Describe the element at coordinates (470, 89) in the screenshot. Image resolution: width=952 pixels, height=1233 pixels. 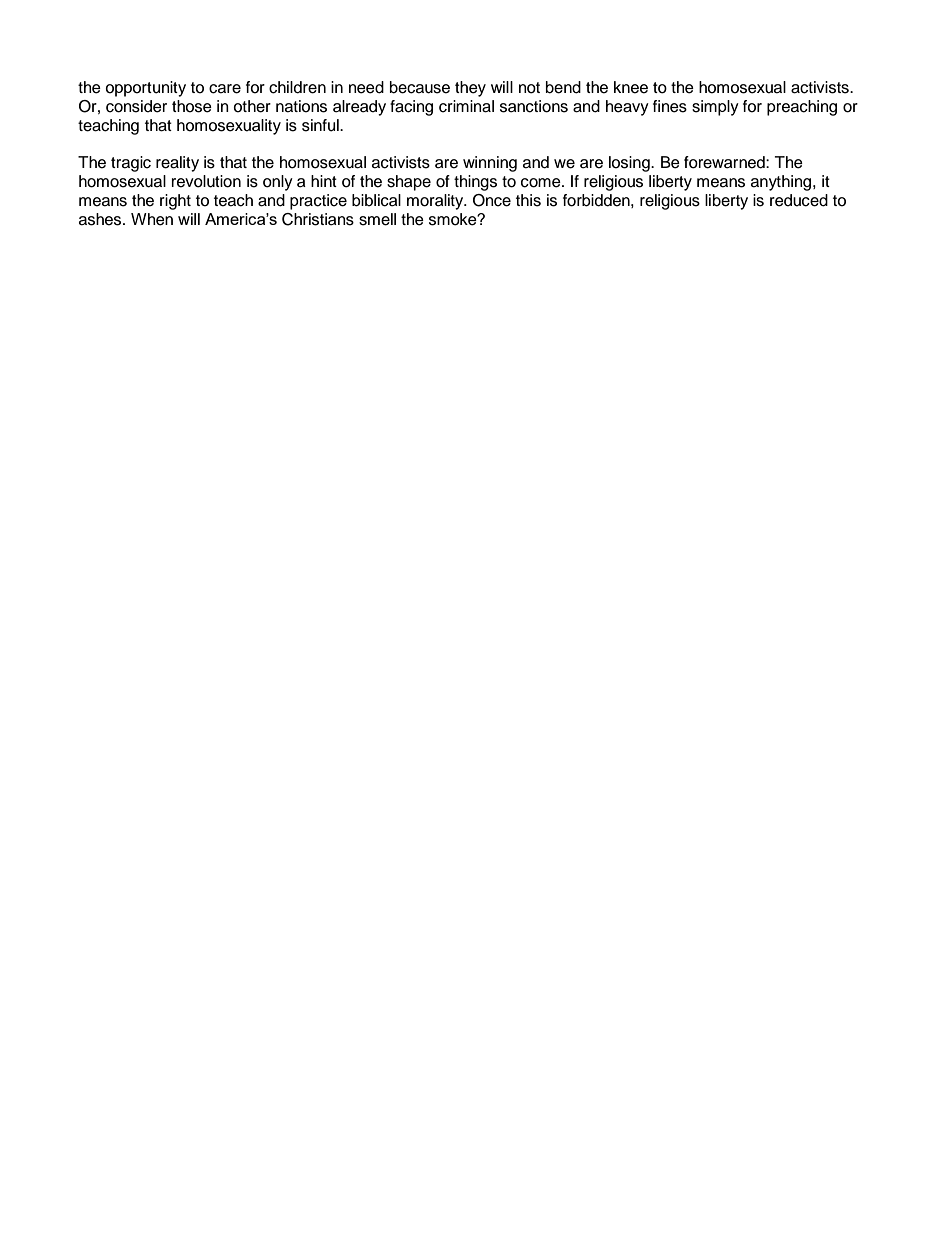
I see `they` at that location.
